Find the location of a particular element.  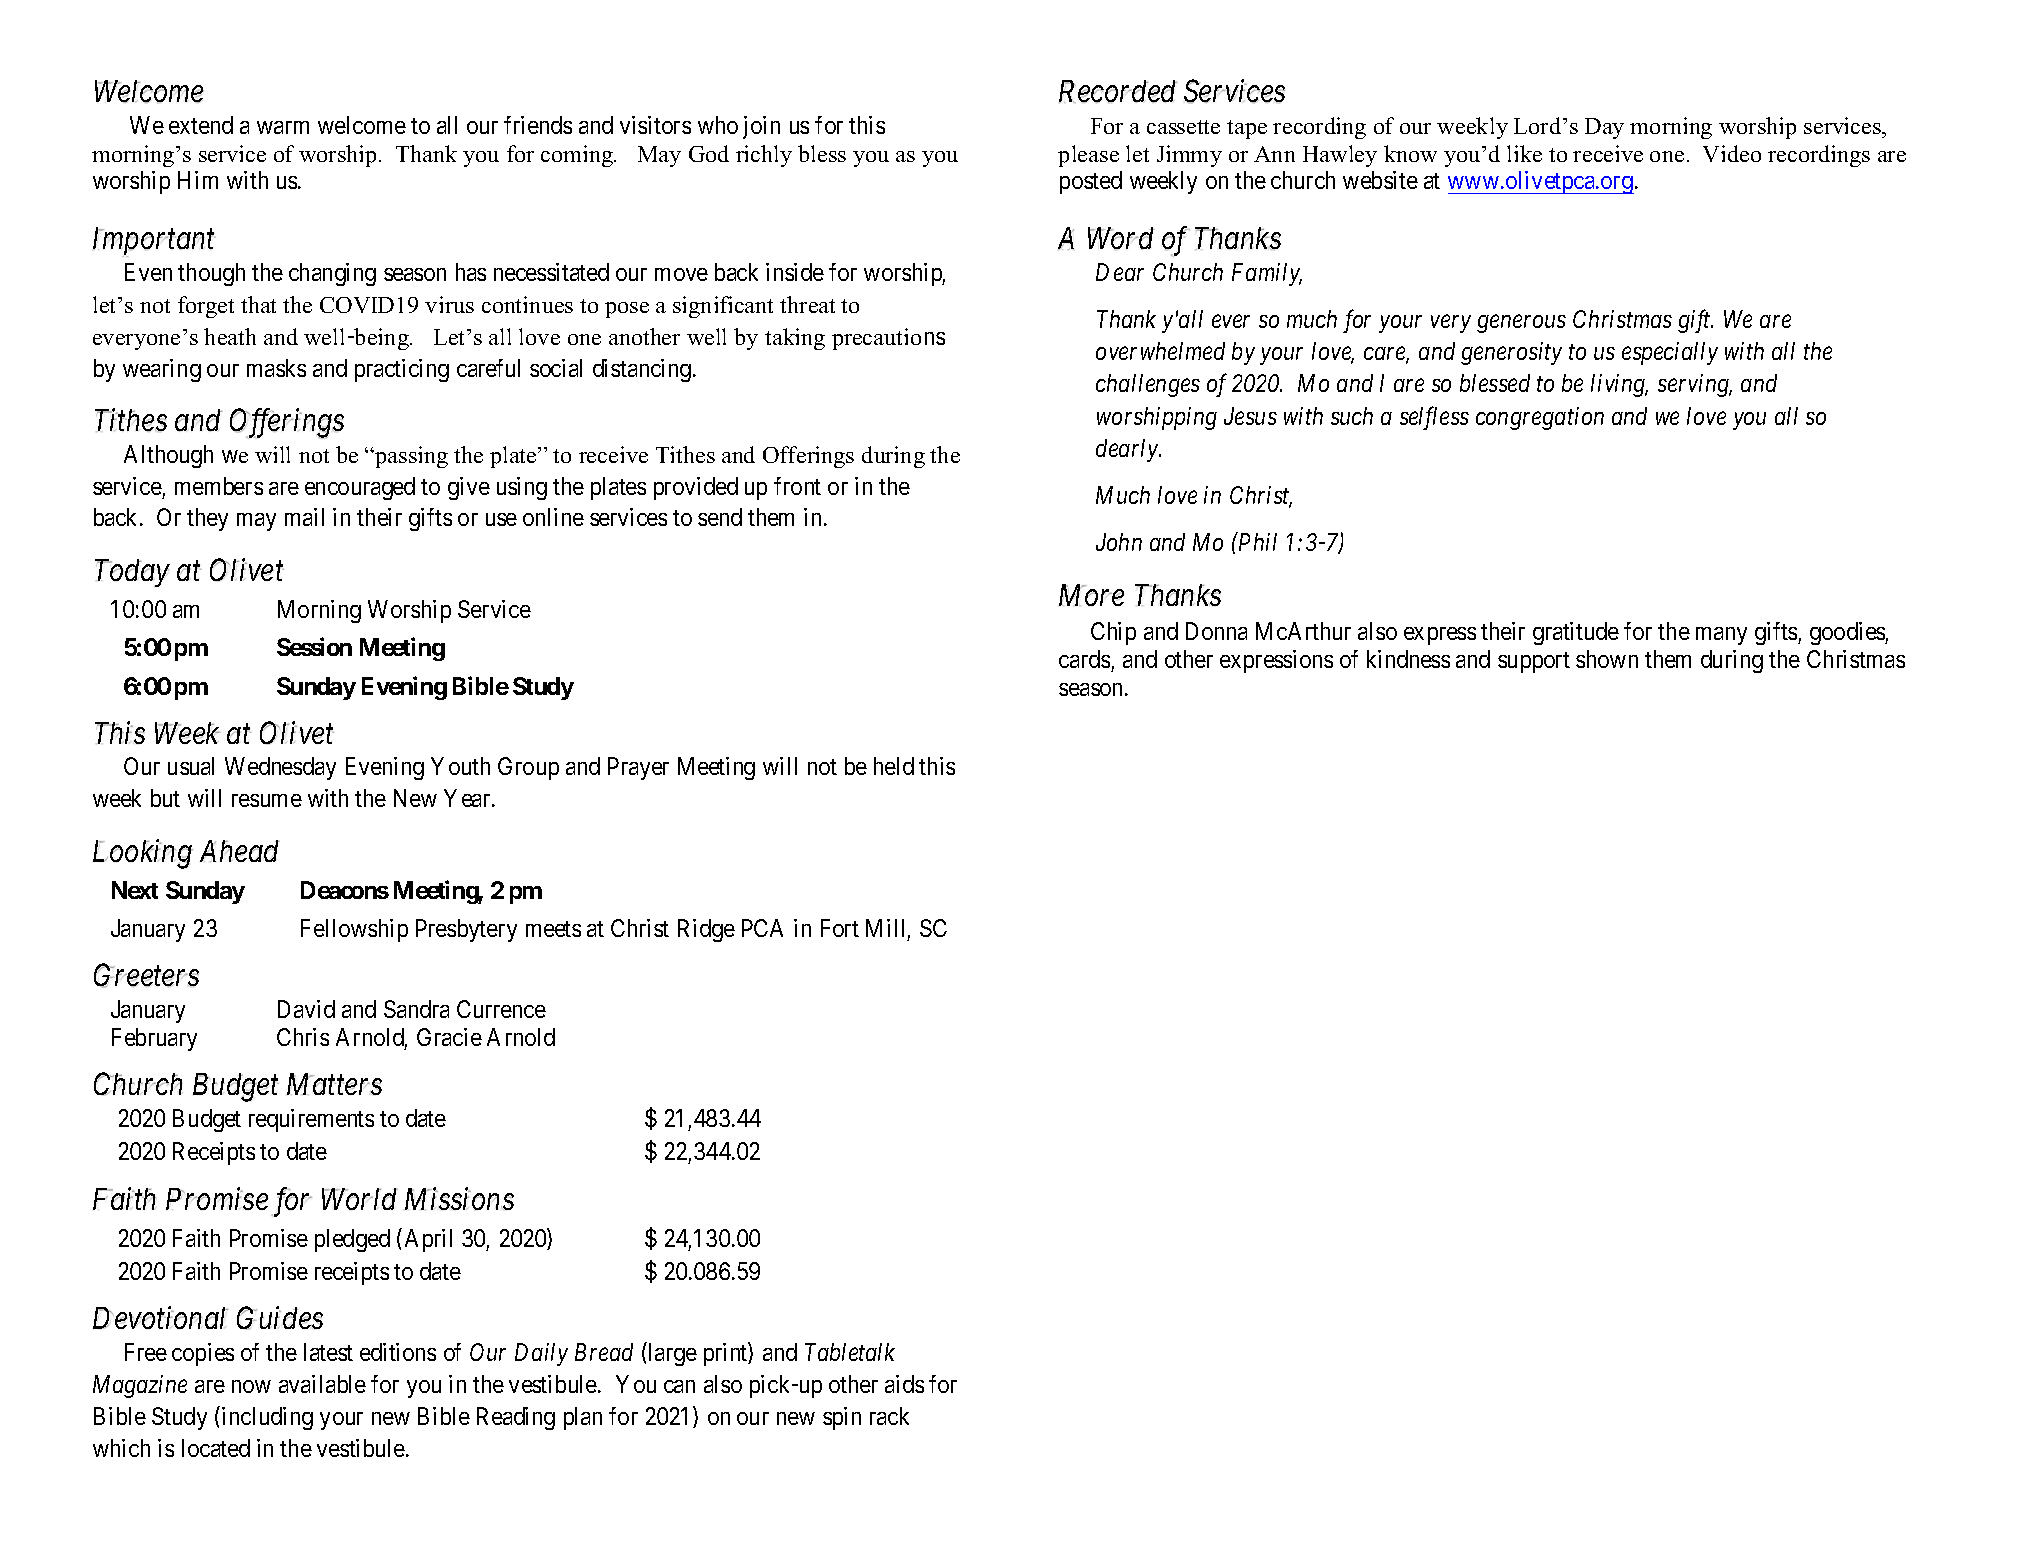

gratitude is located at coordinates (1576, 633).
